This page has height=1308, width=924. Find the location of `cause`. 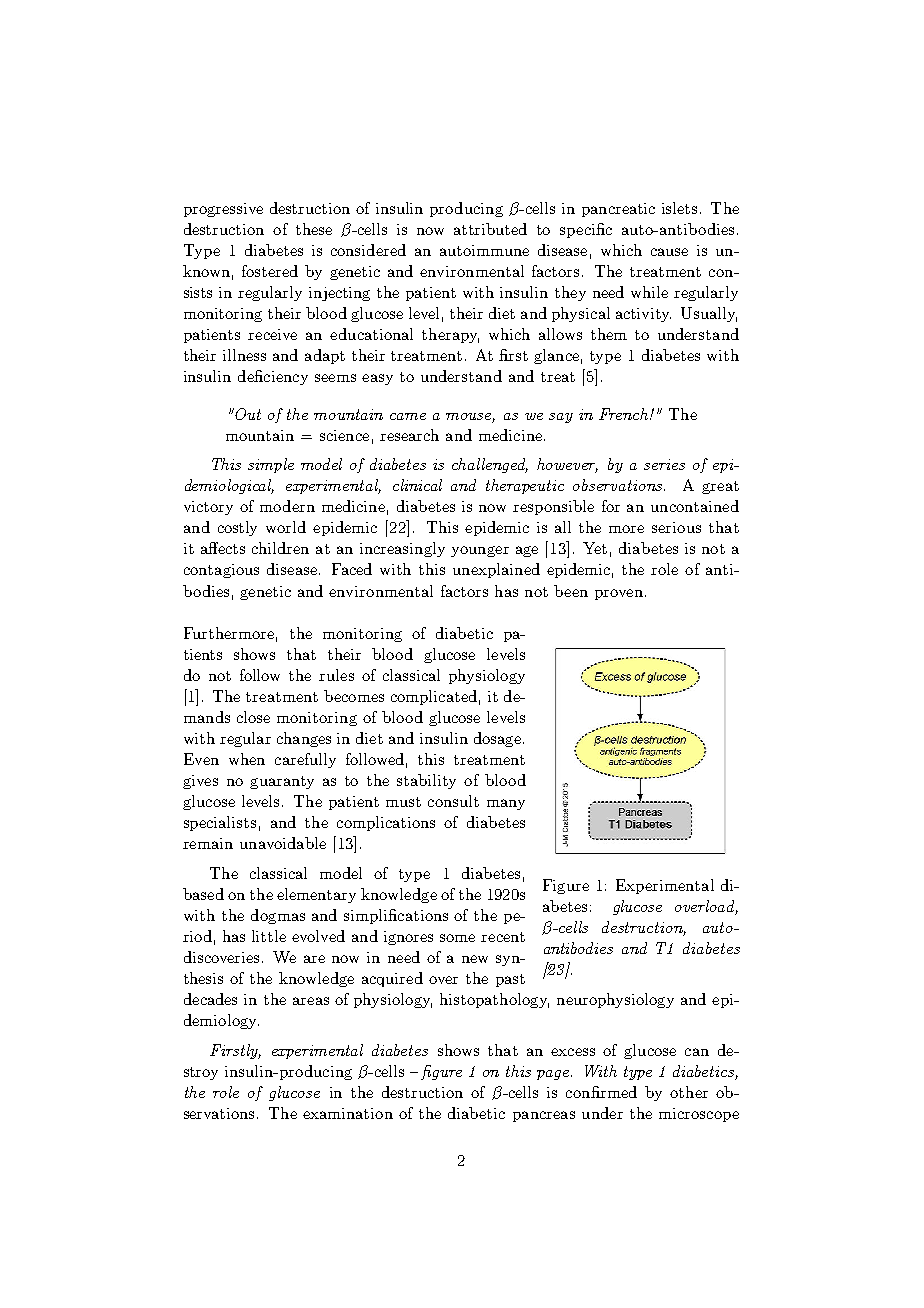

cause is located at coordinates (669, 252).
